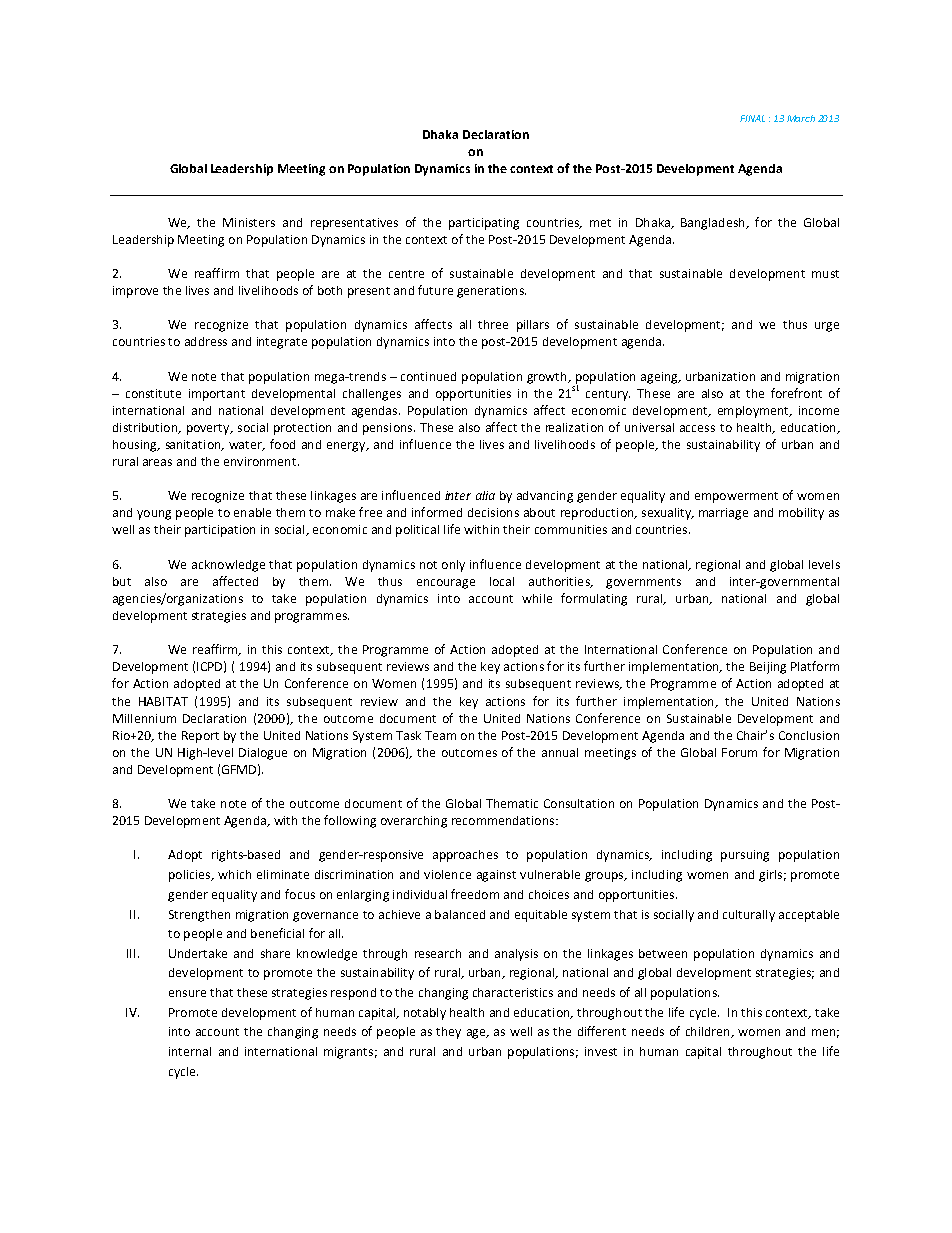 The width and height of the document is (952, 1233). Describe the element at coordinates (796, 393) in the document. I see `forefront` at that location.
